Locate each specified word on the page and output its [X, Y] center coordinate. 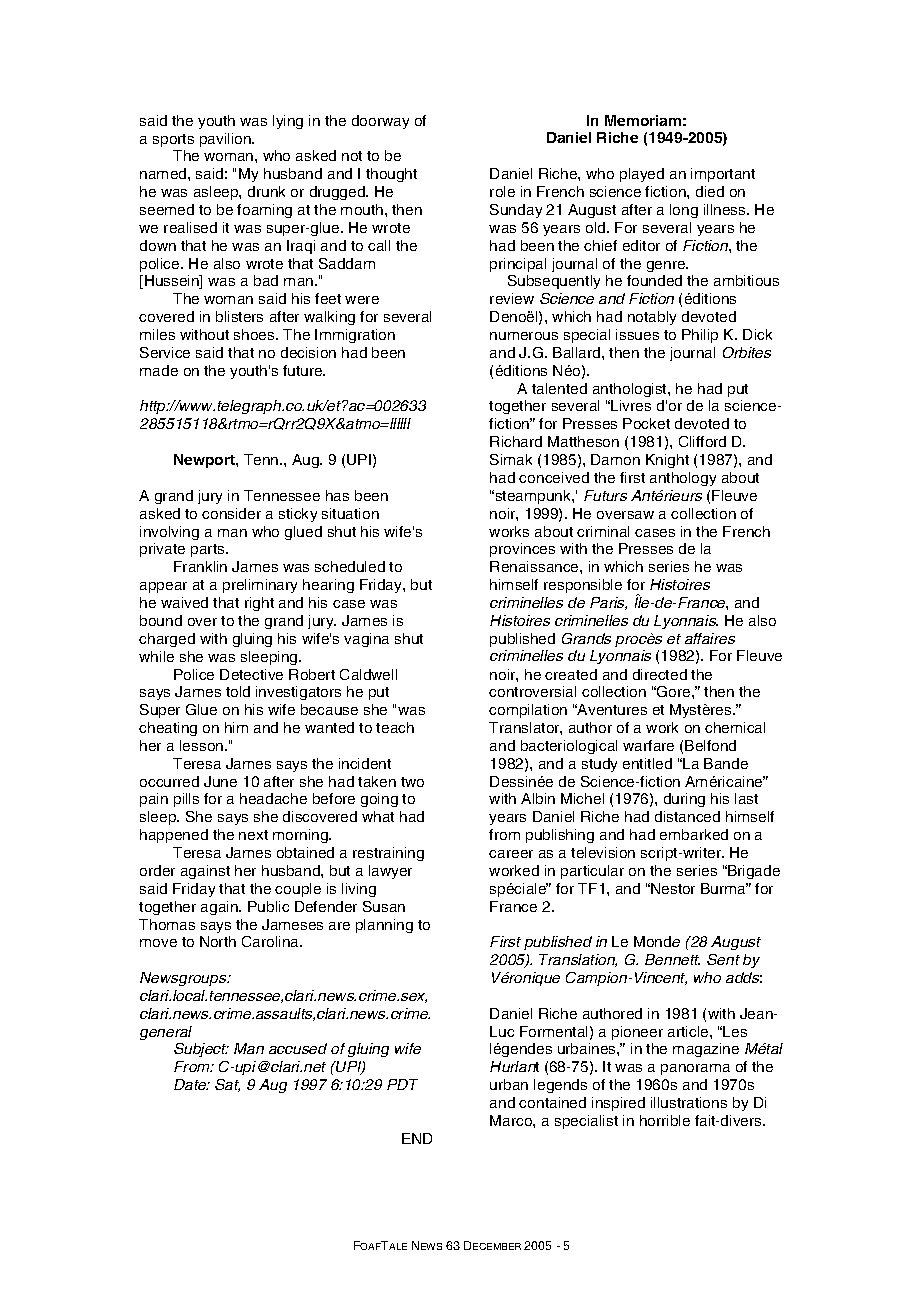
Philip [700, 336]
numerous [524, 336]
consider [231, 513]
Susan [384, 906]
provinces [522, 550]
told [238, 691]
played [642, 175]
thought [391, 175]
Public [268, 906]
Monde [657, 941]
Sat [227, 1085]
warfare [648, 745]
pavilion [226, 140]
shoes [255, 334]
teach [395, 727]
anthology [683, 479]
